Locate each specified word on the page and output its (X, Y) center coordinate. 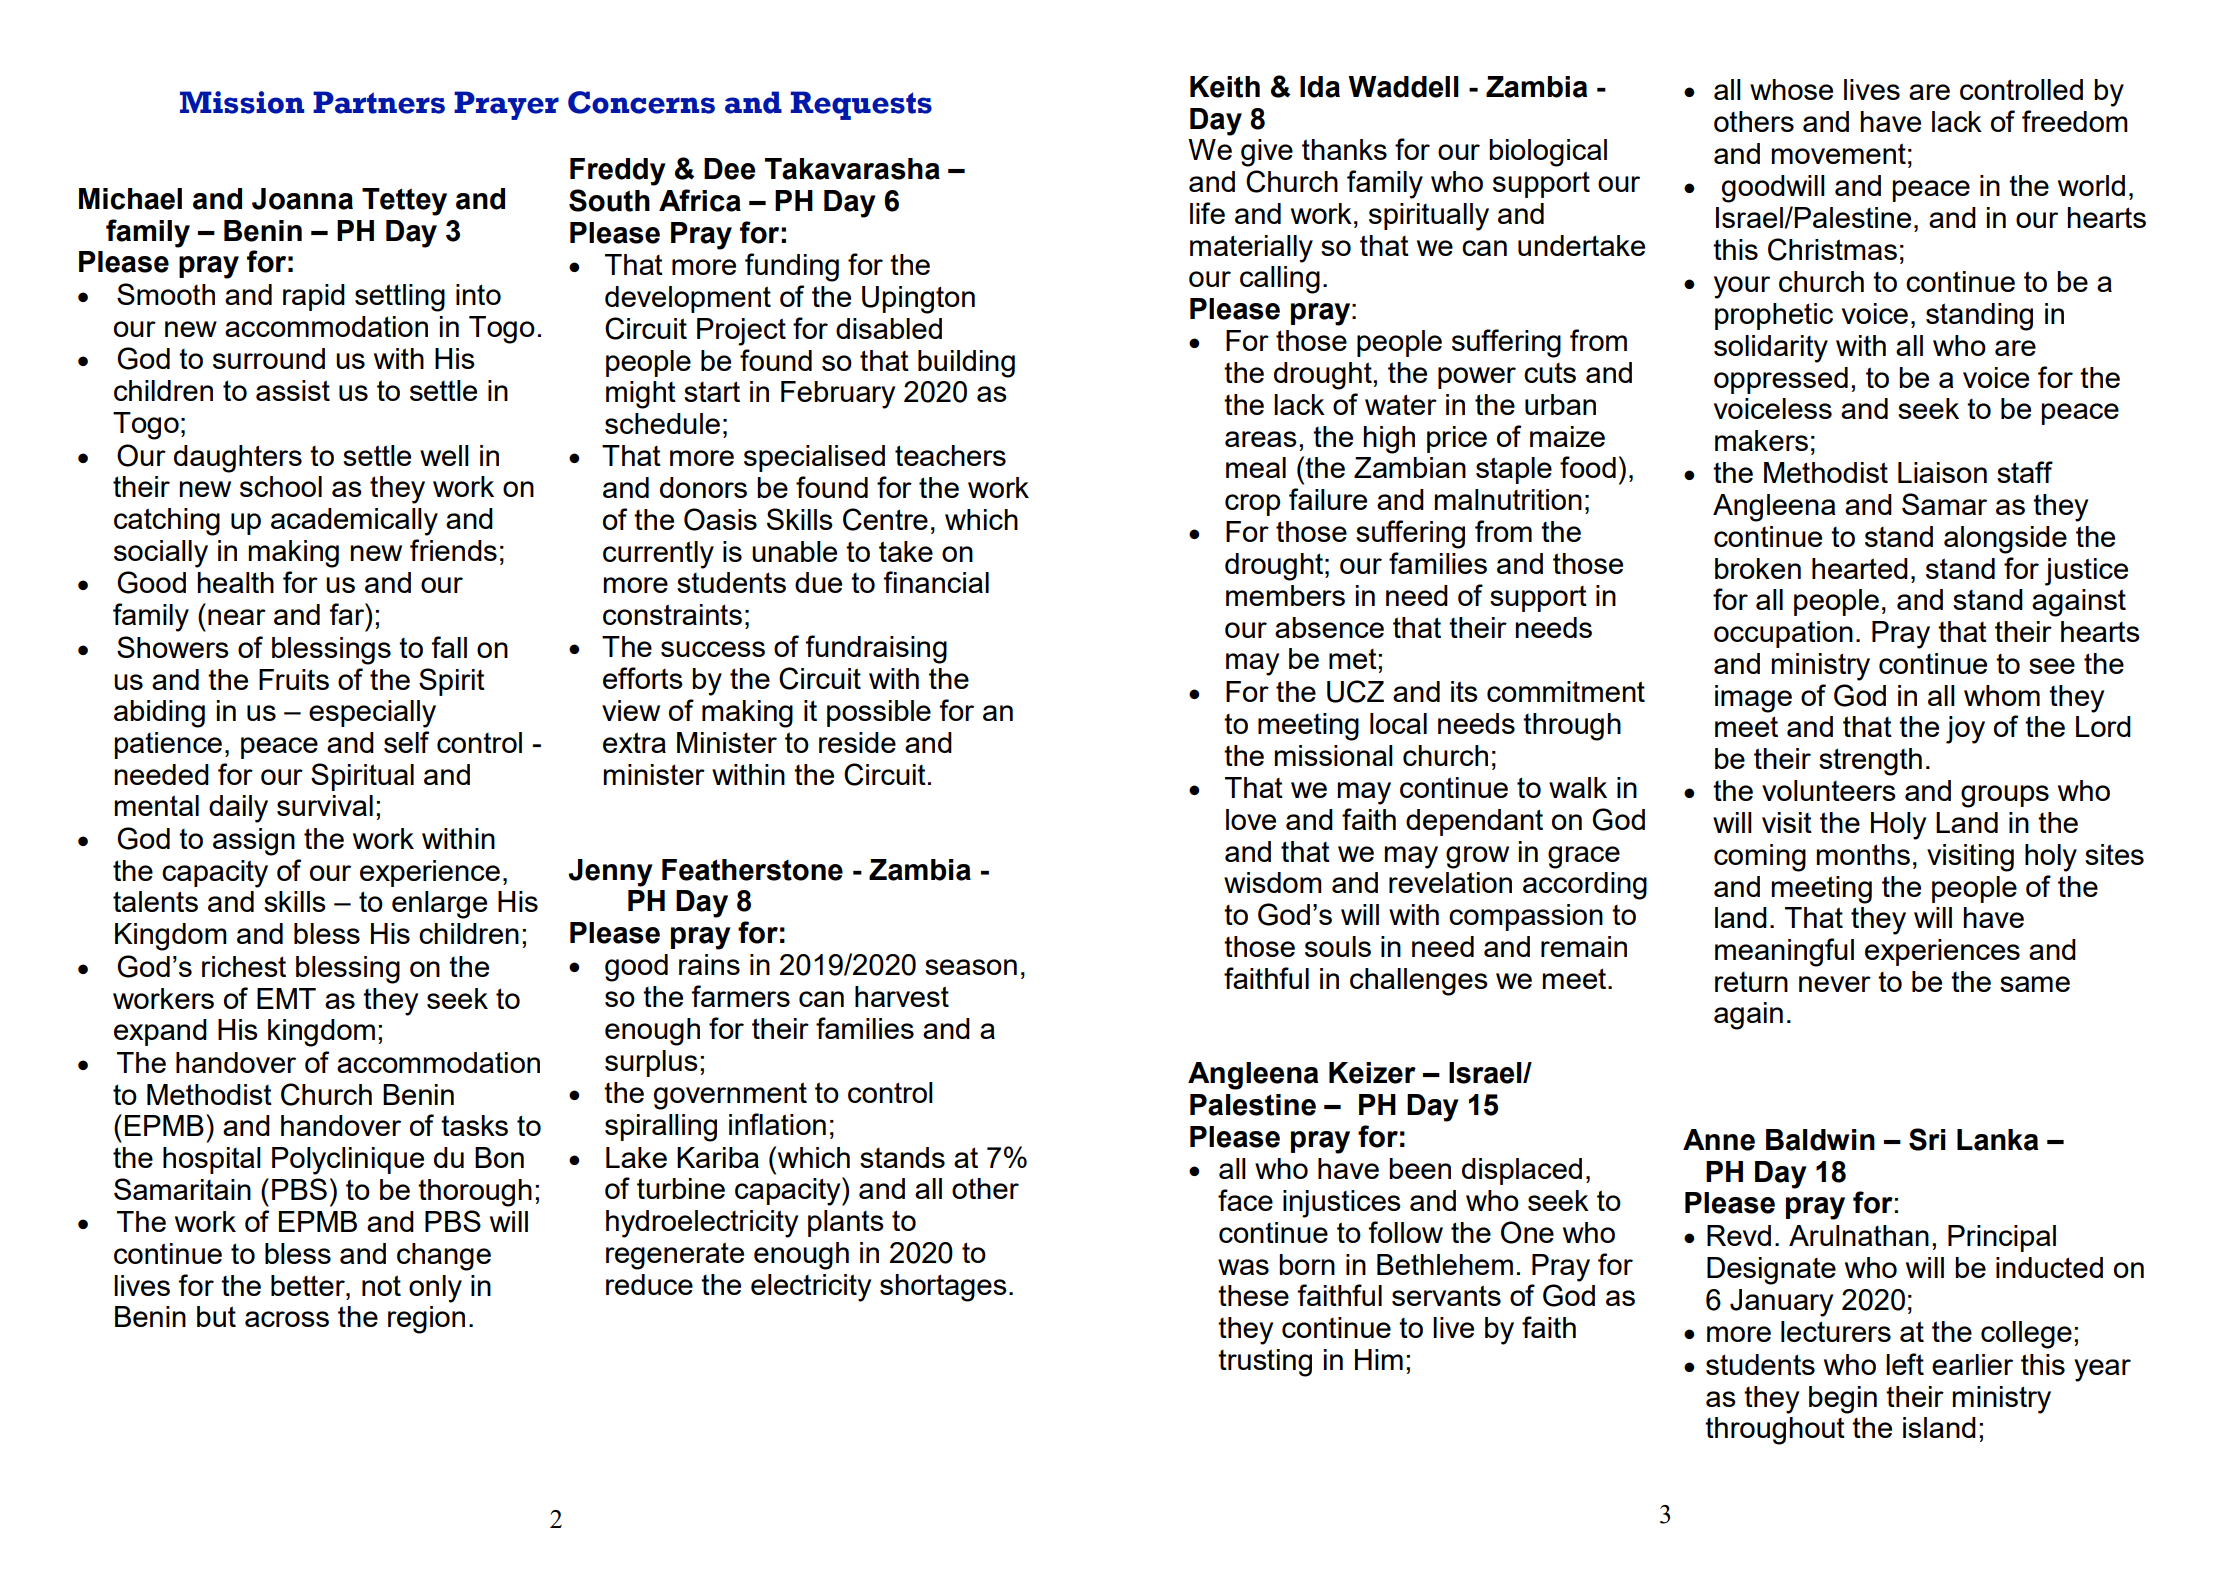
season (971, 967)
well (444, 455)
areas (1261, 439)
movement (1838, 153)
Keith (1225, 87)
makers (1761, 440)
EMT (286, 998)
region (426, 1320)
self (406, 742)
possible (879, 713)
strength (1870, 762)
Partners (379, 102)
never (1835, 984)
